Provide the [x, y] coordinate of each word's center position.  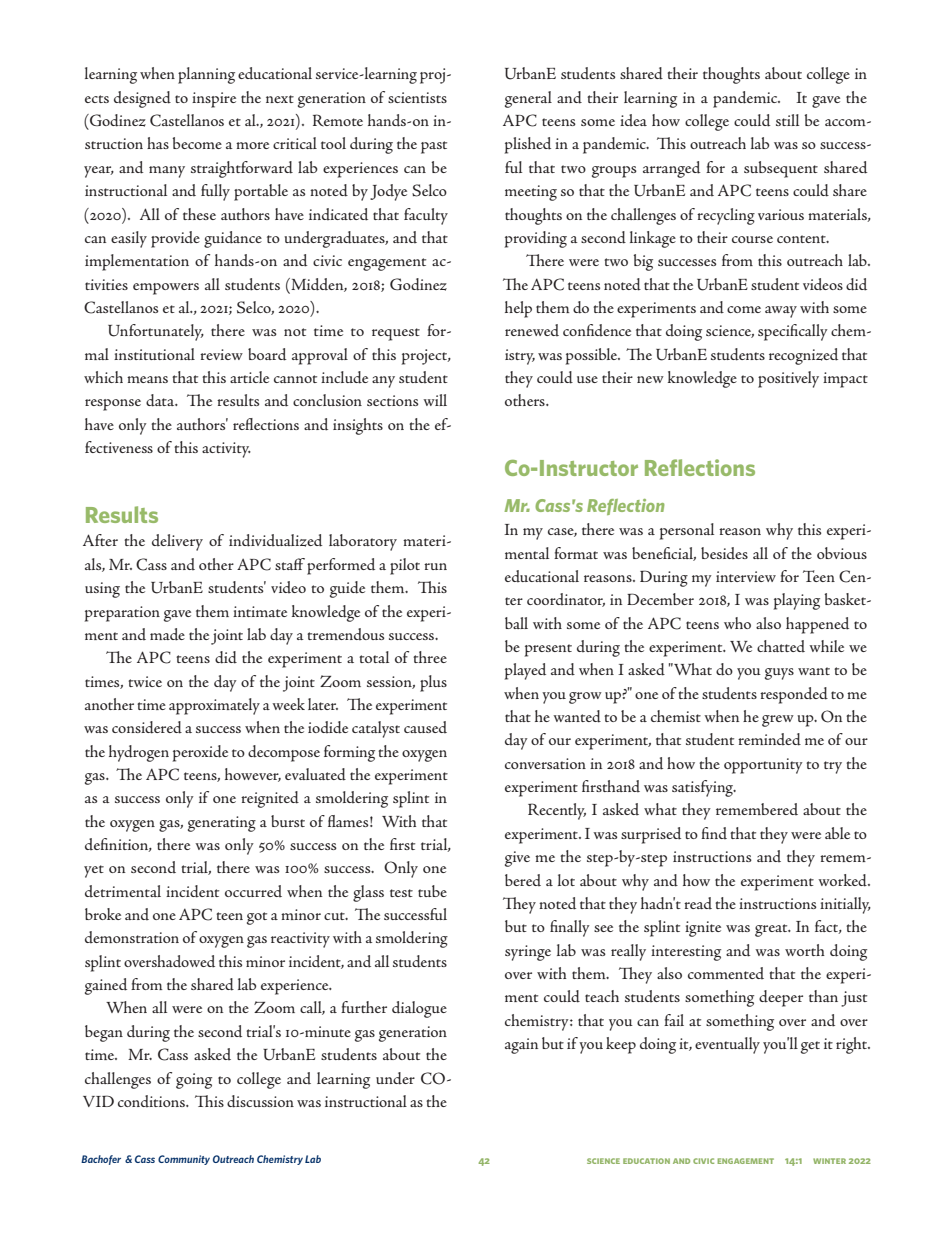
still [787, 120]
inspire [214, 100]
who [737, 623]
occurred [253, 891]
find [714, 833]
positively [788, 379]
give [517, 859]
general [528, 99]
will [435, 400]
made [167, 634]
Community [184, 1160]
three [430, 657]
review [221, 354]
